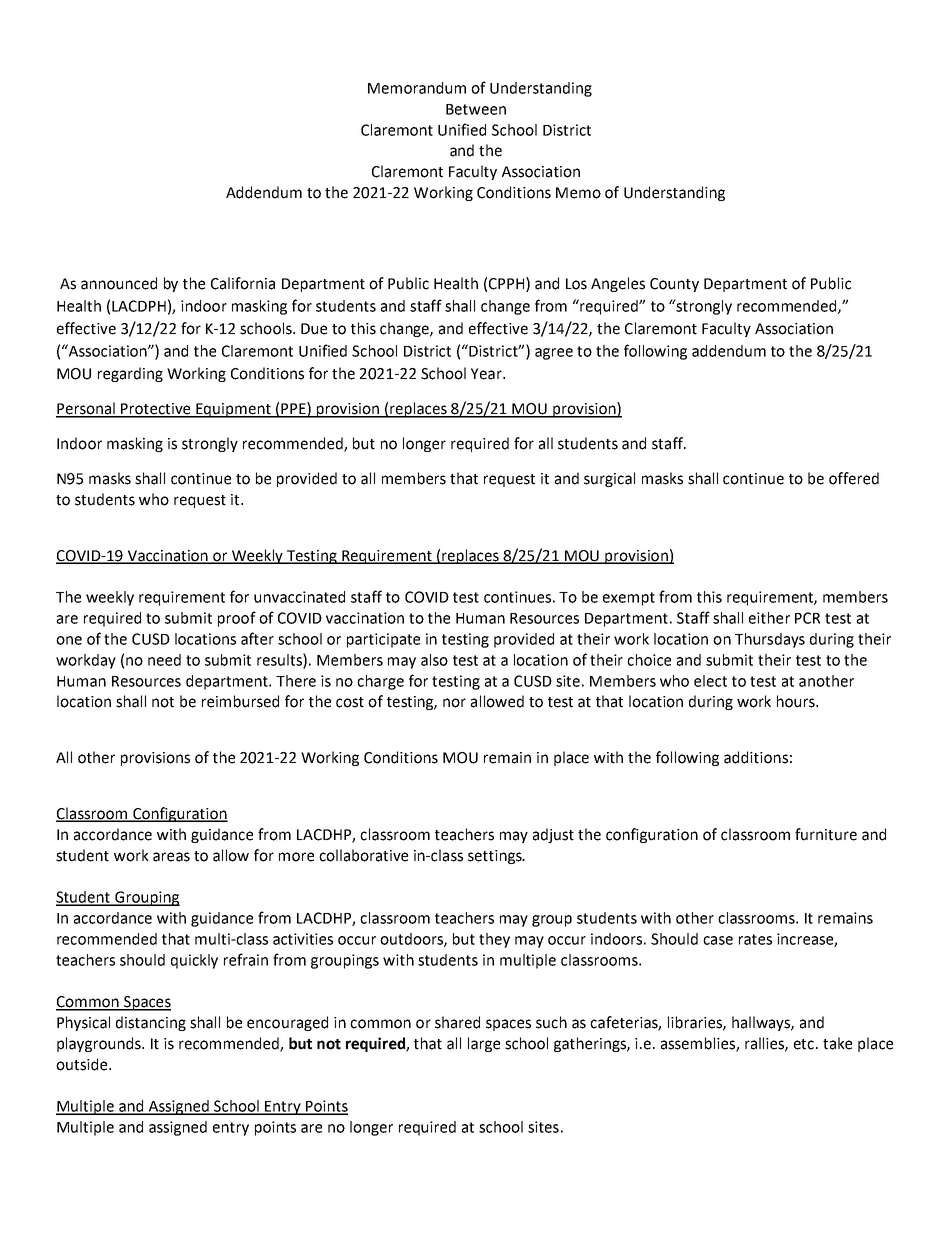  What do you see at coordinates (383, 640) in the image?
I see `participate` at bounding box center [383, 640].
